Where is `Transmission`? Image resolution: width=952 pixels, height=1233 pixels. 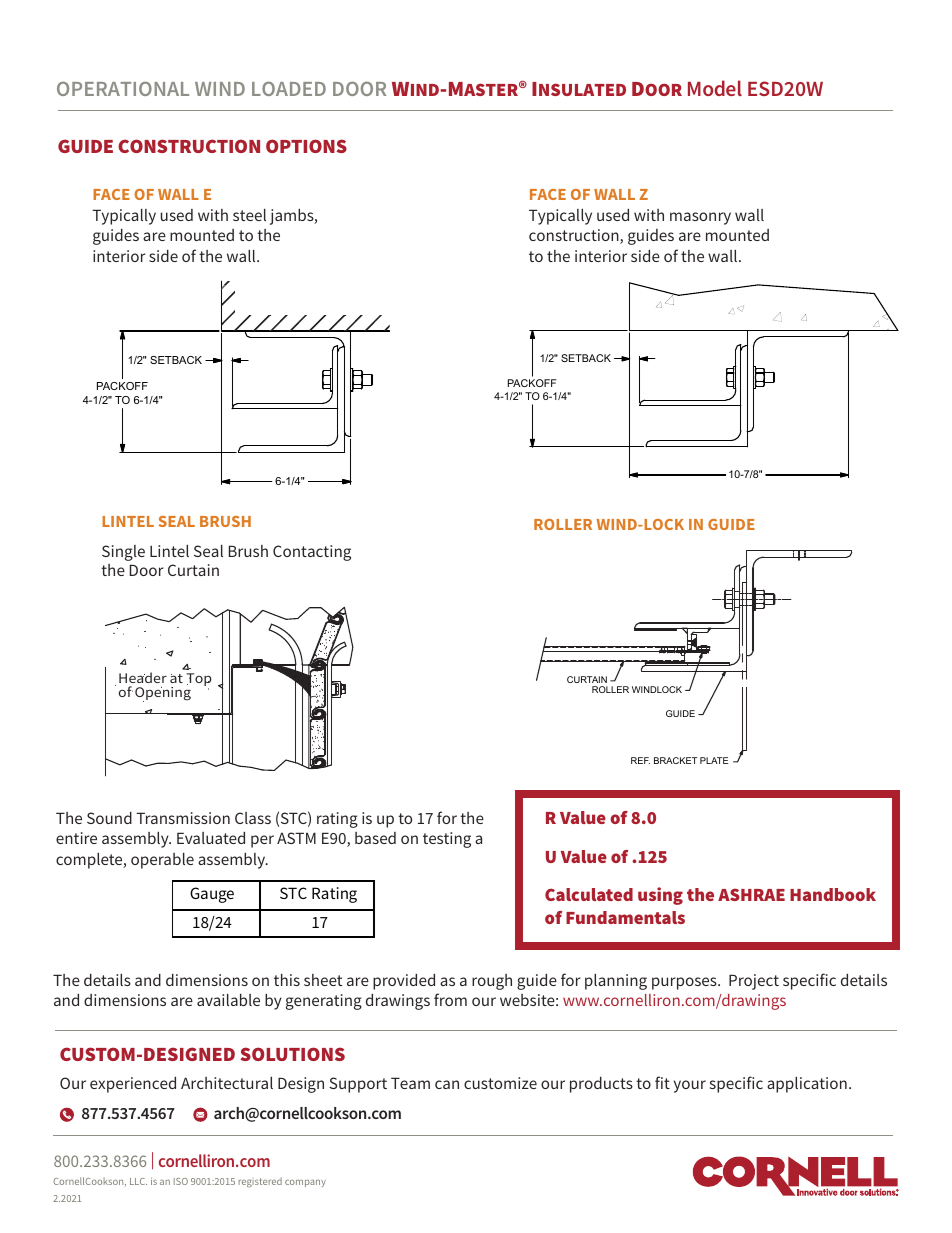 Transmission is located at coordinates (183, 818).
